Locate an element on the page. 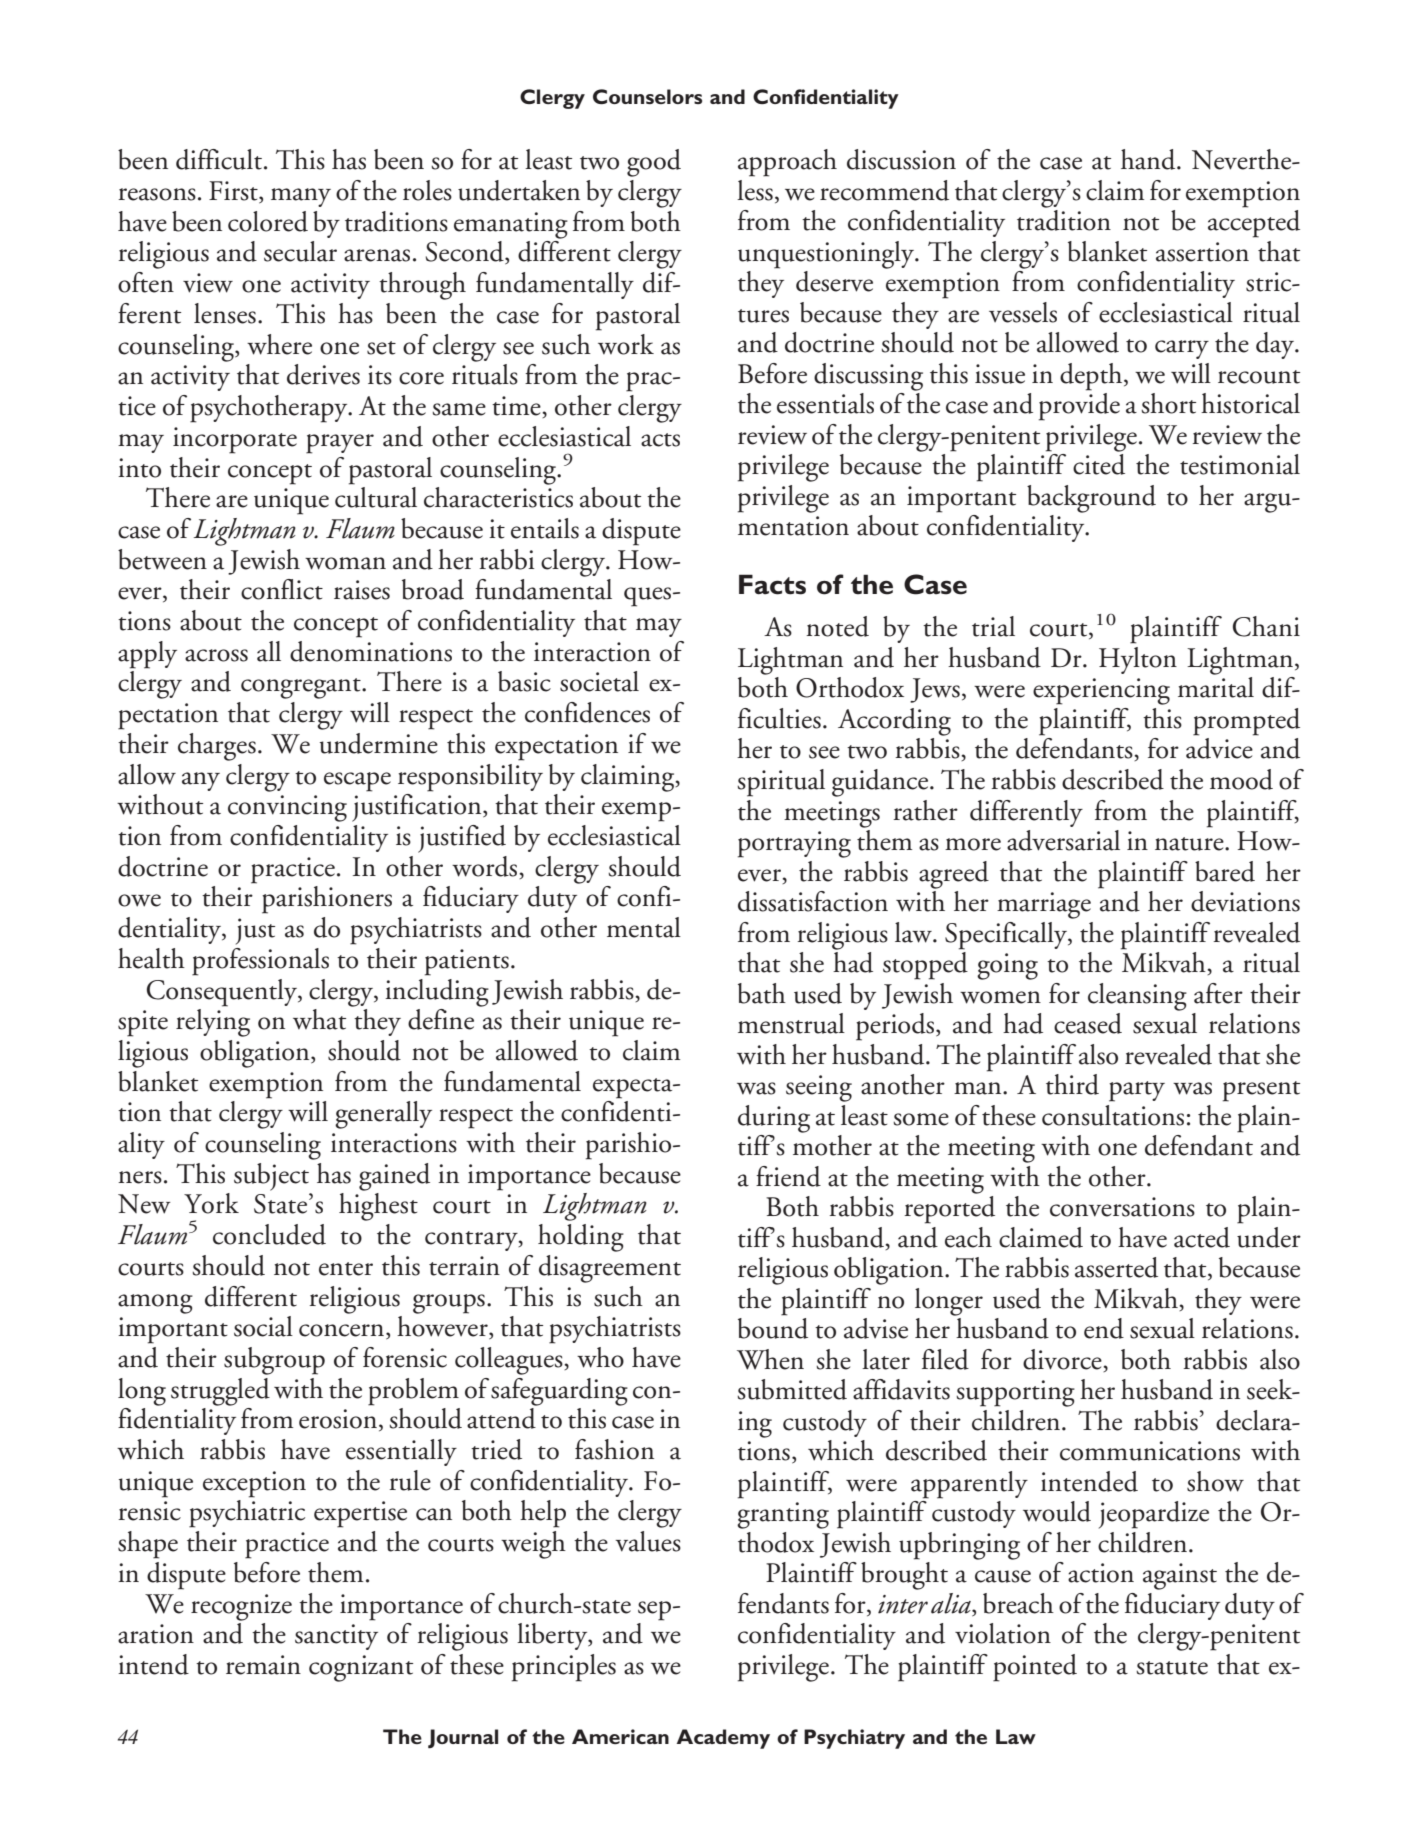 The height and width of the document is (1838, 1415). colored is located at coordinates (268, 221).
